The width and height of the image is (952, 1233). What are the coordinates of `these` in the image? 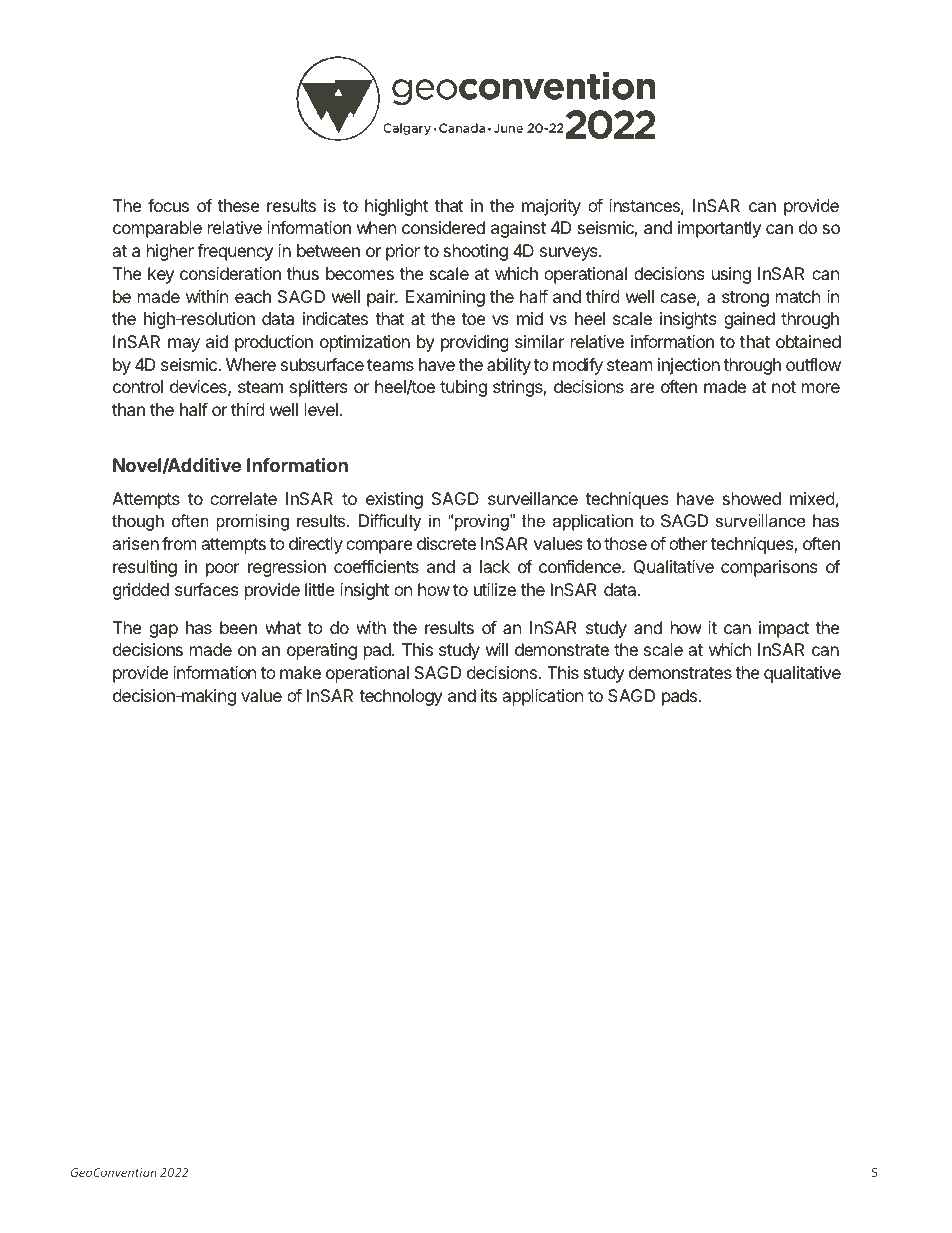 It's located at (239, 205).
